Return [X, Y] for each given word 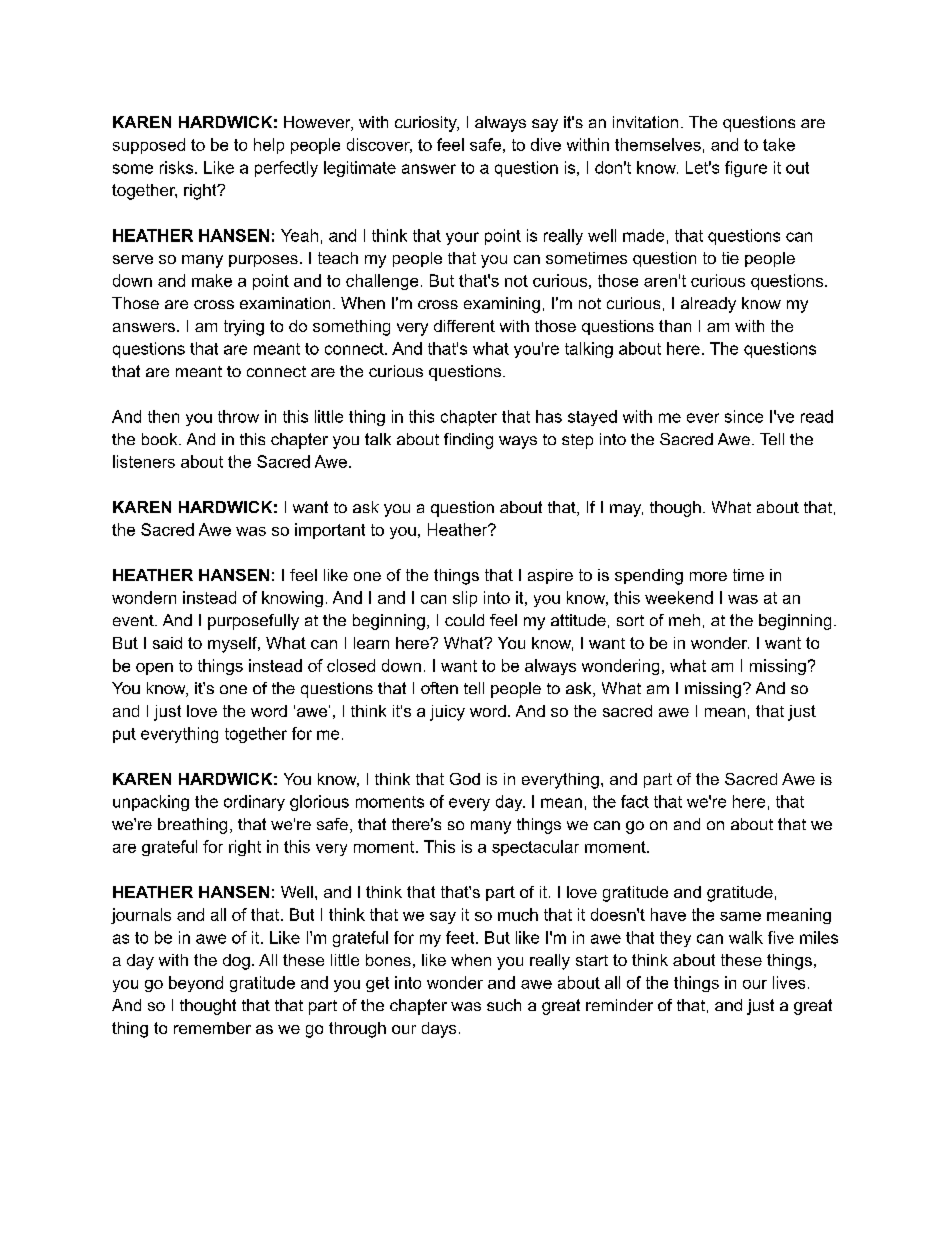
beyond [196, 984]
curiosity [427, 124]
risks [178, 167]
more [708, 576]
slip [465, 599]
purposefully [253, 622]
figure [746, 169]
